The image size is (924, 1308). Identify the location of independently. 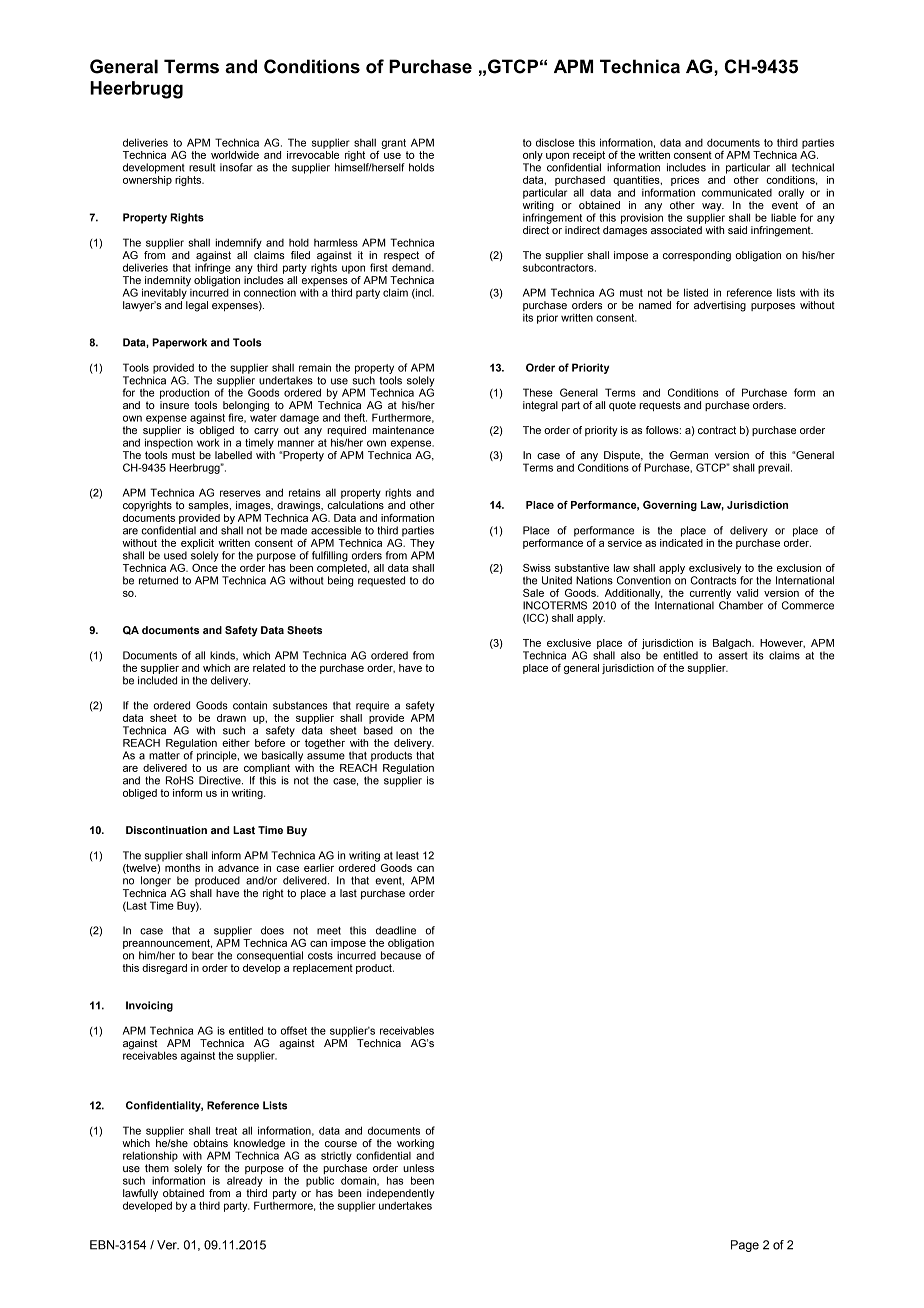
(401, 1195).
